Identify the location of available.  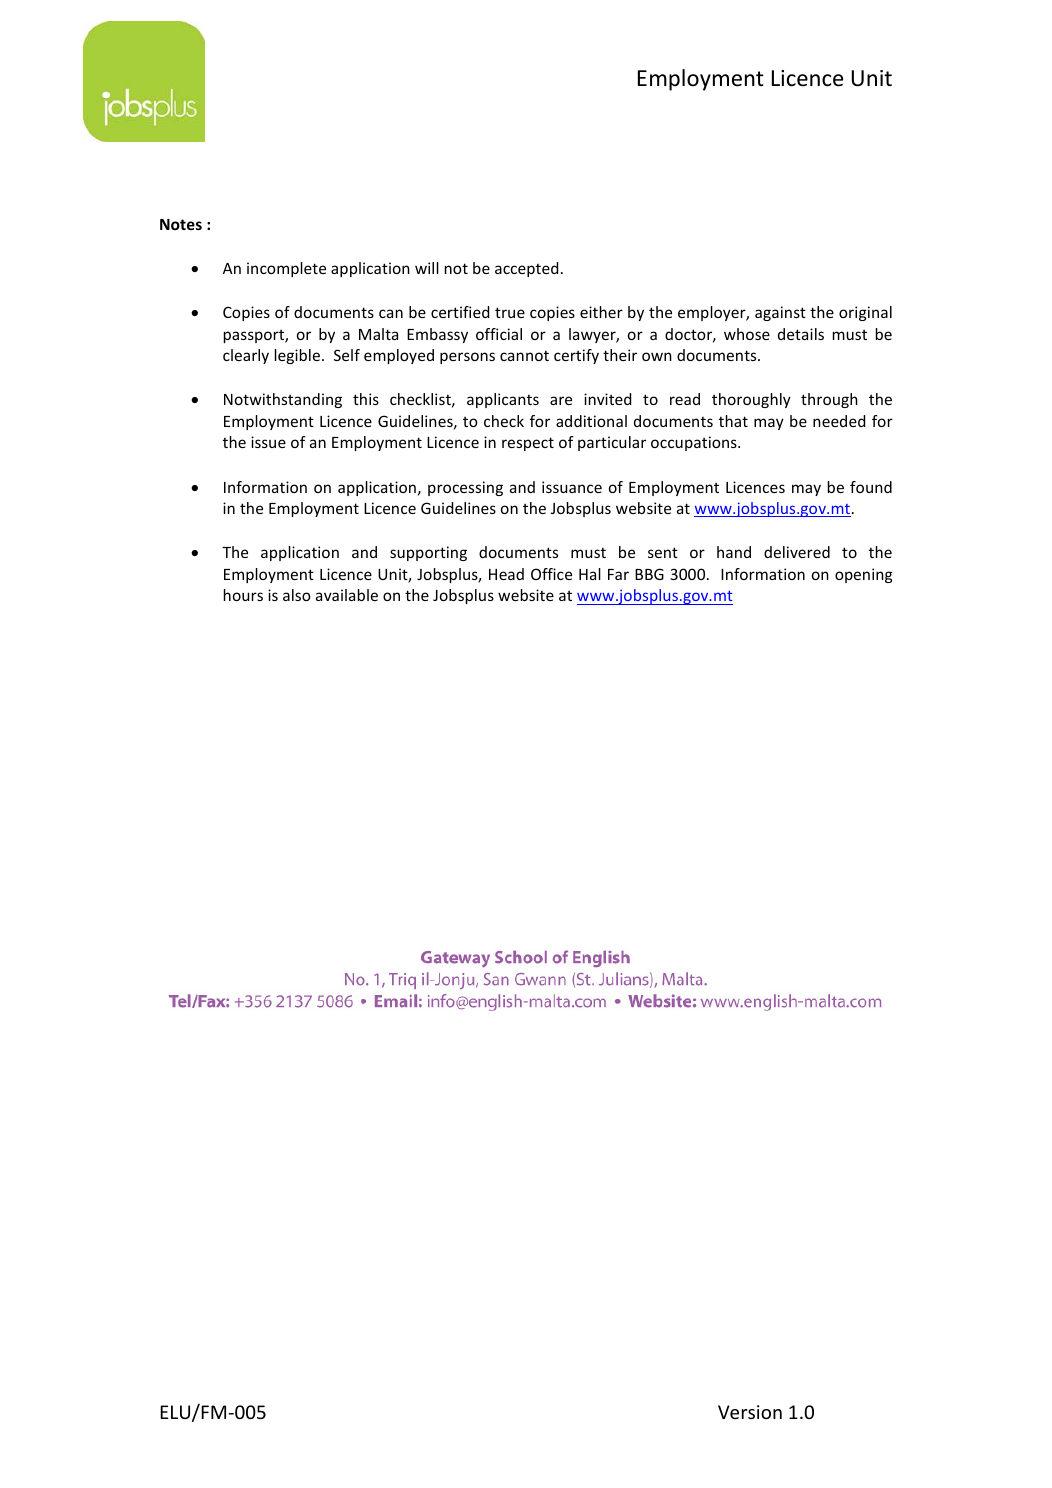
(347, 595).
